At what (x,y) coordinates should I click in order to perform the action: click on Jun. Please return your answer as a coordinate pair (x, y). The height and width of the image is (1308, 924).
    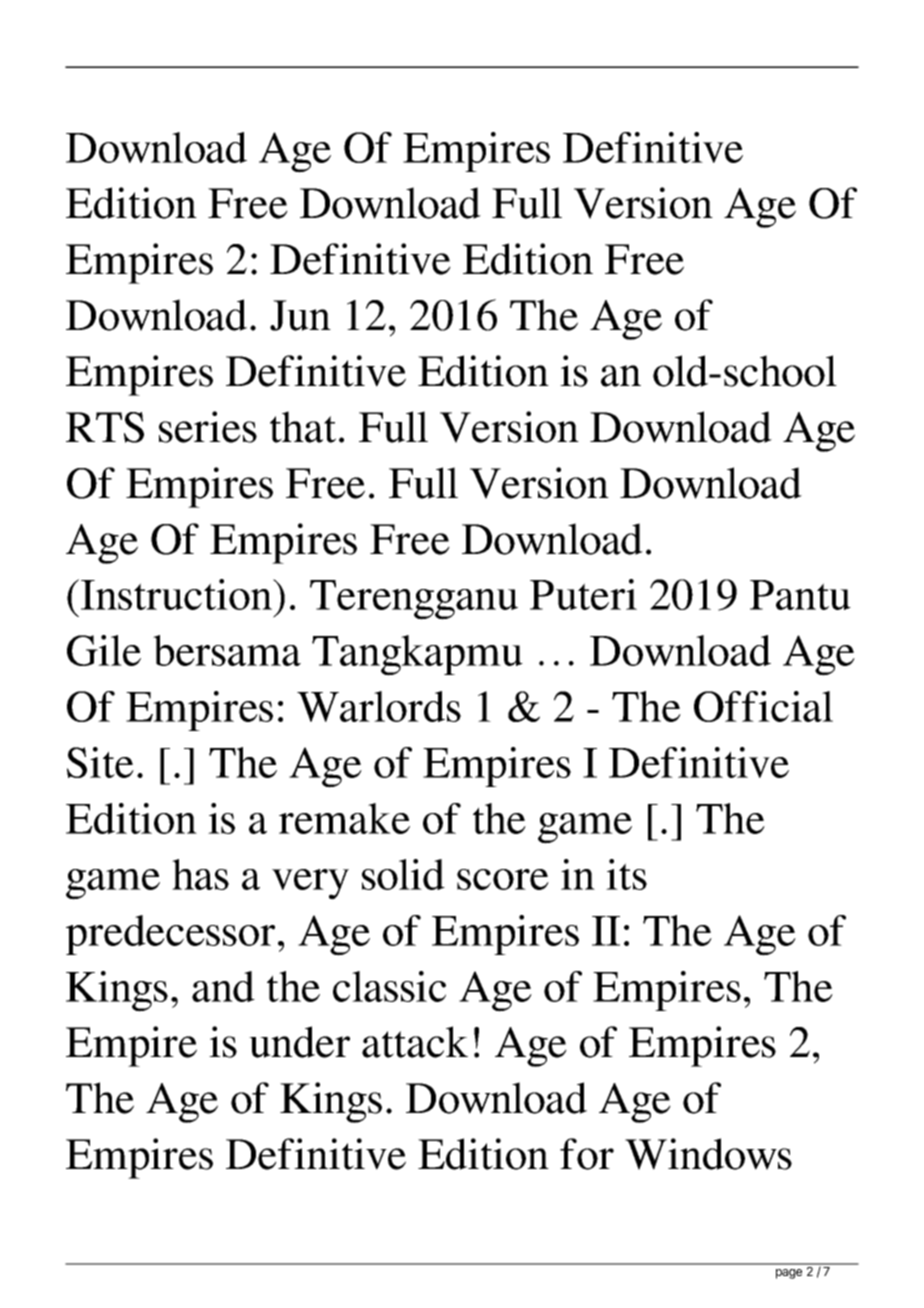
    Looking at the image, I should click on (300, 315).
